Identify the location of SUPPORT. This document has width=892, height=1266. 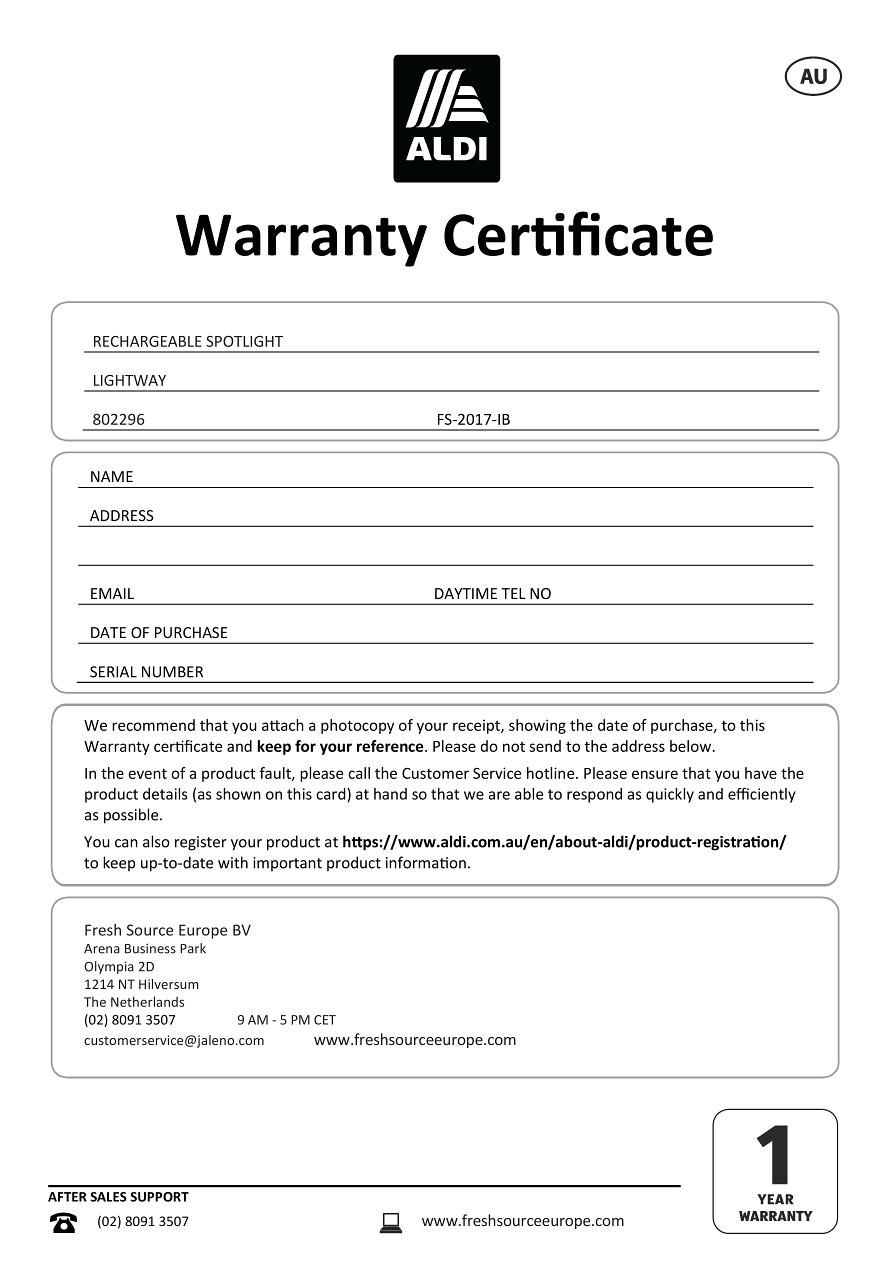
(159, 1197).
